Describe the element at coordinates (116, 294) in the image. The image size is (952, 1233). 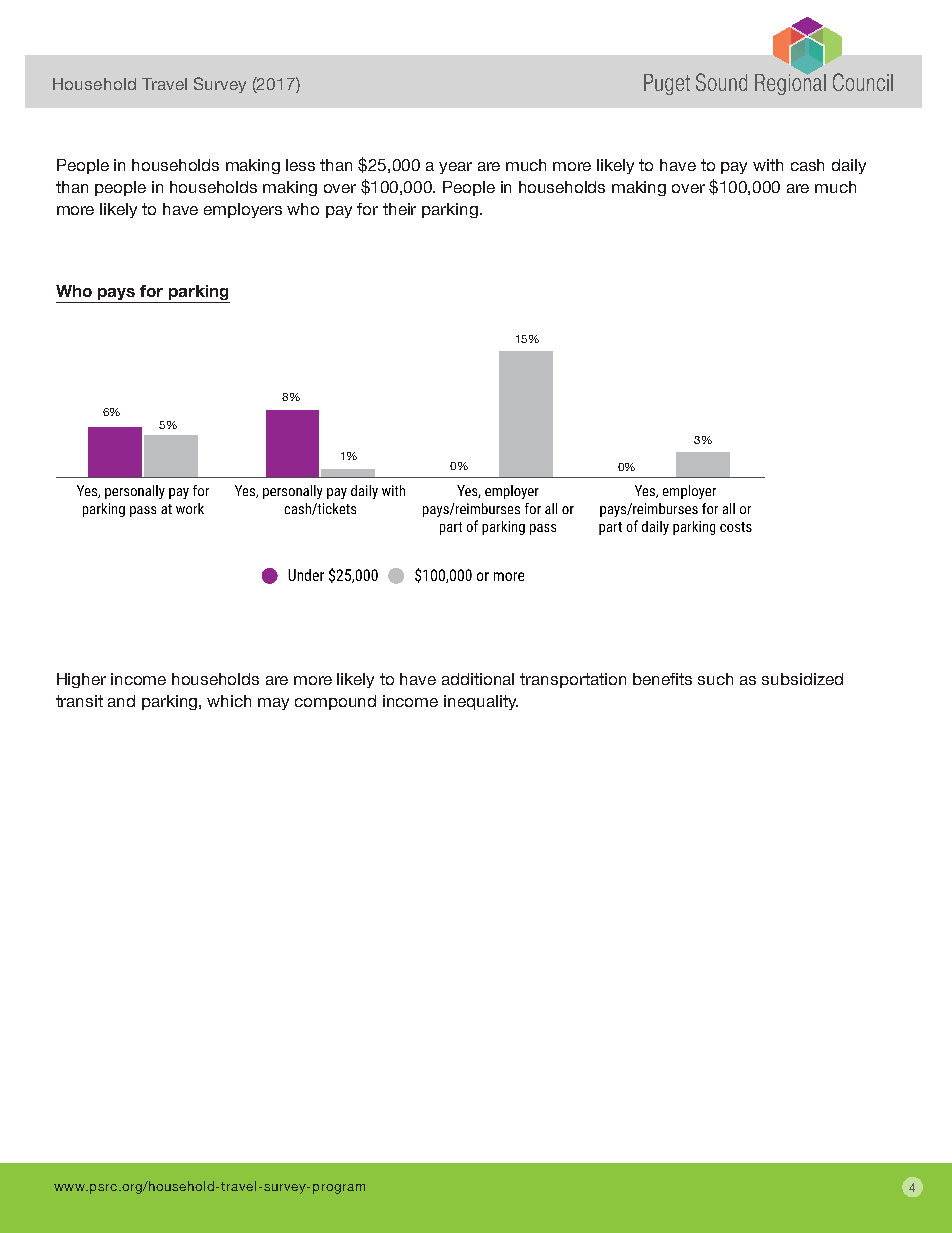
I see `pays` at that location.
